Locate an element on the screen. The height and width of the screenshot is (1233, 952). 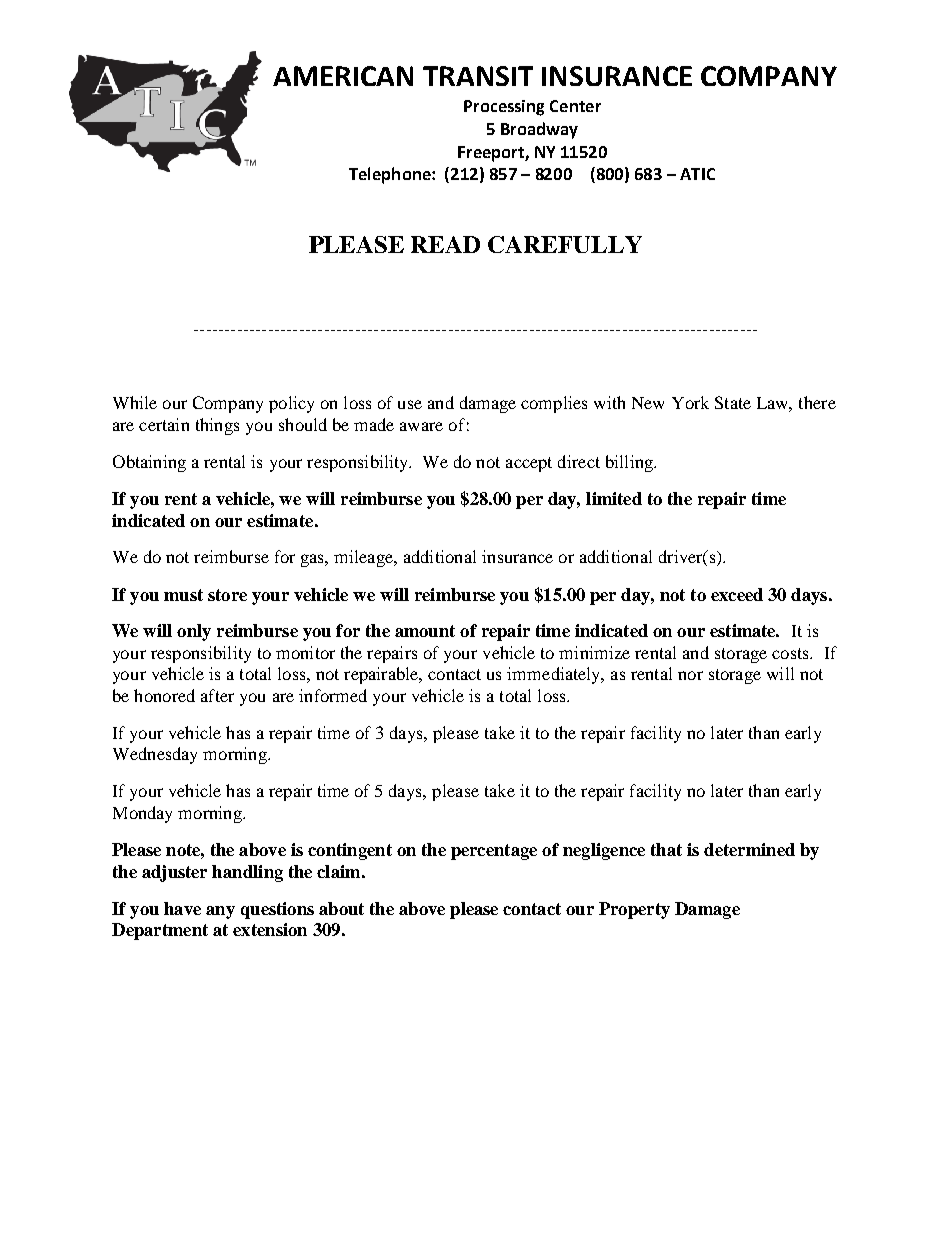
determined is located at coordinates (749, 849).
